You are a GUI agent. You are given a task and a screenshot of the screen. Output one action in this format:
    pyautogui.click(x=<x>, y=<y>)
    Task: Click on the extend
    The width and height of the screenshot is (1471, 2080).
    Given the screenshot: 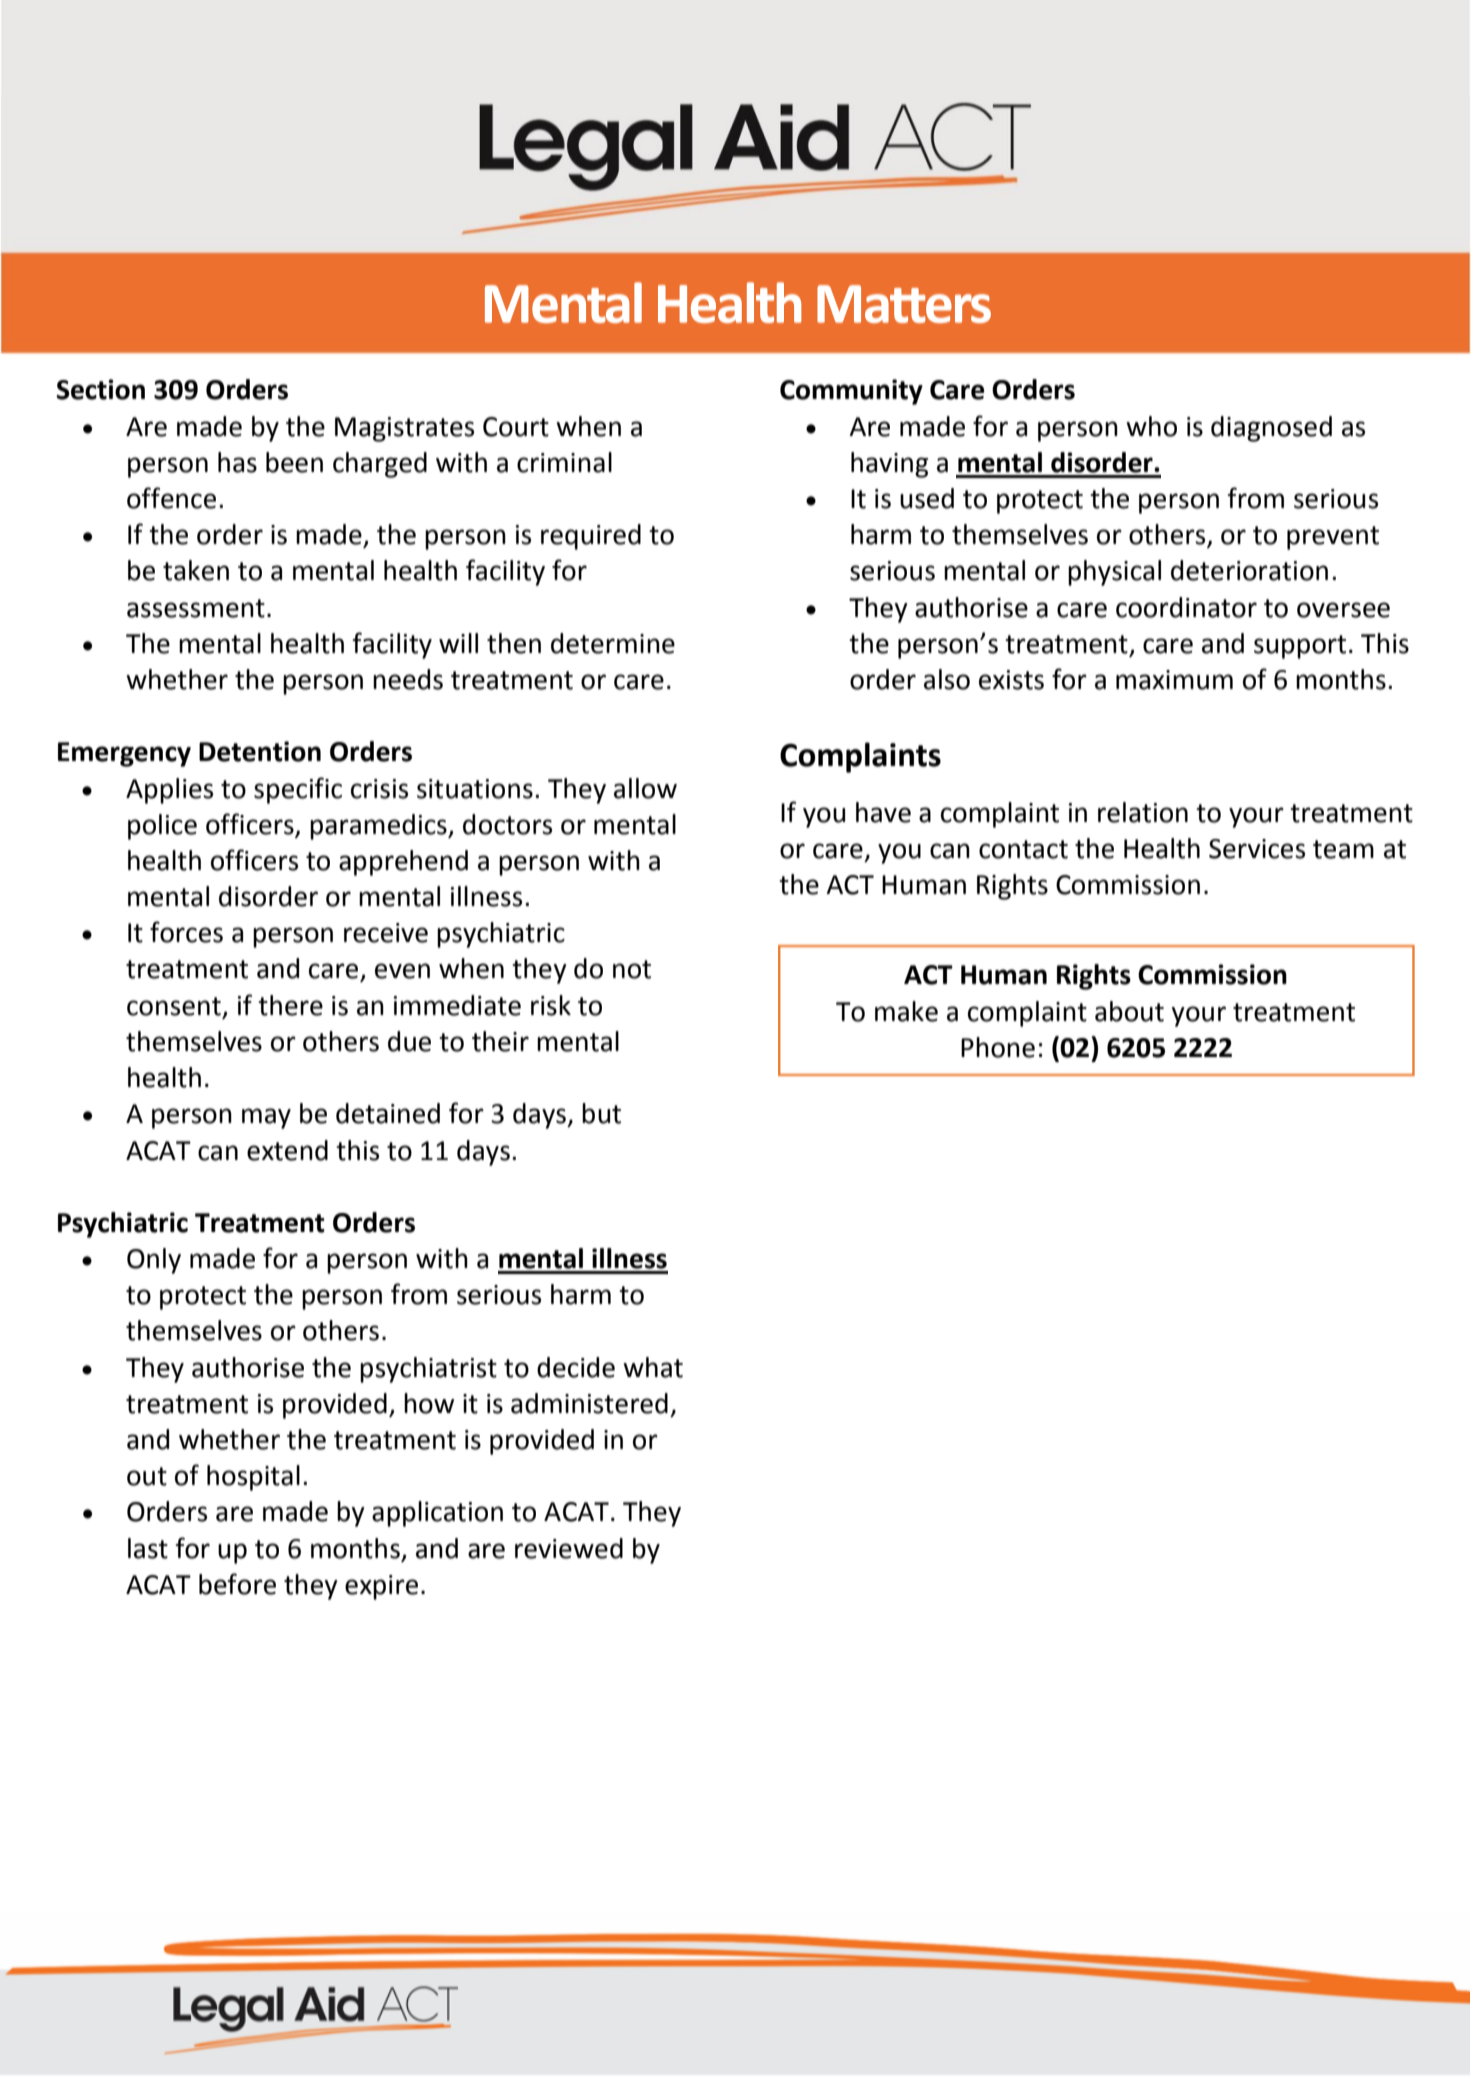 What is the action you would take?
    pyautogui.click(x=287, y=1150)
